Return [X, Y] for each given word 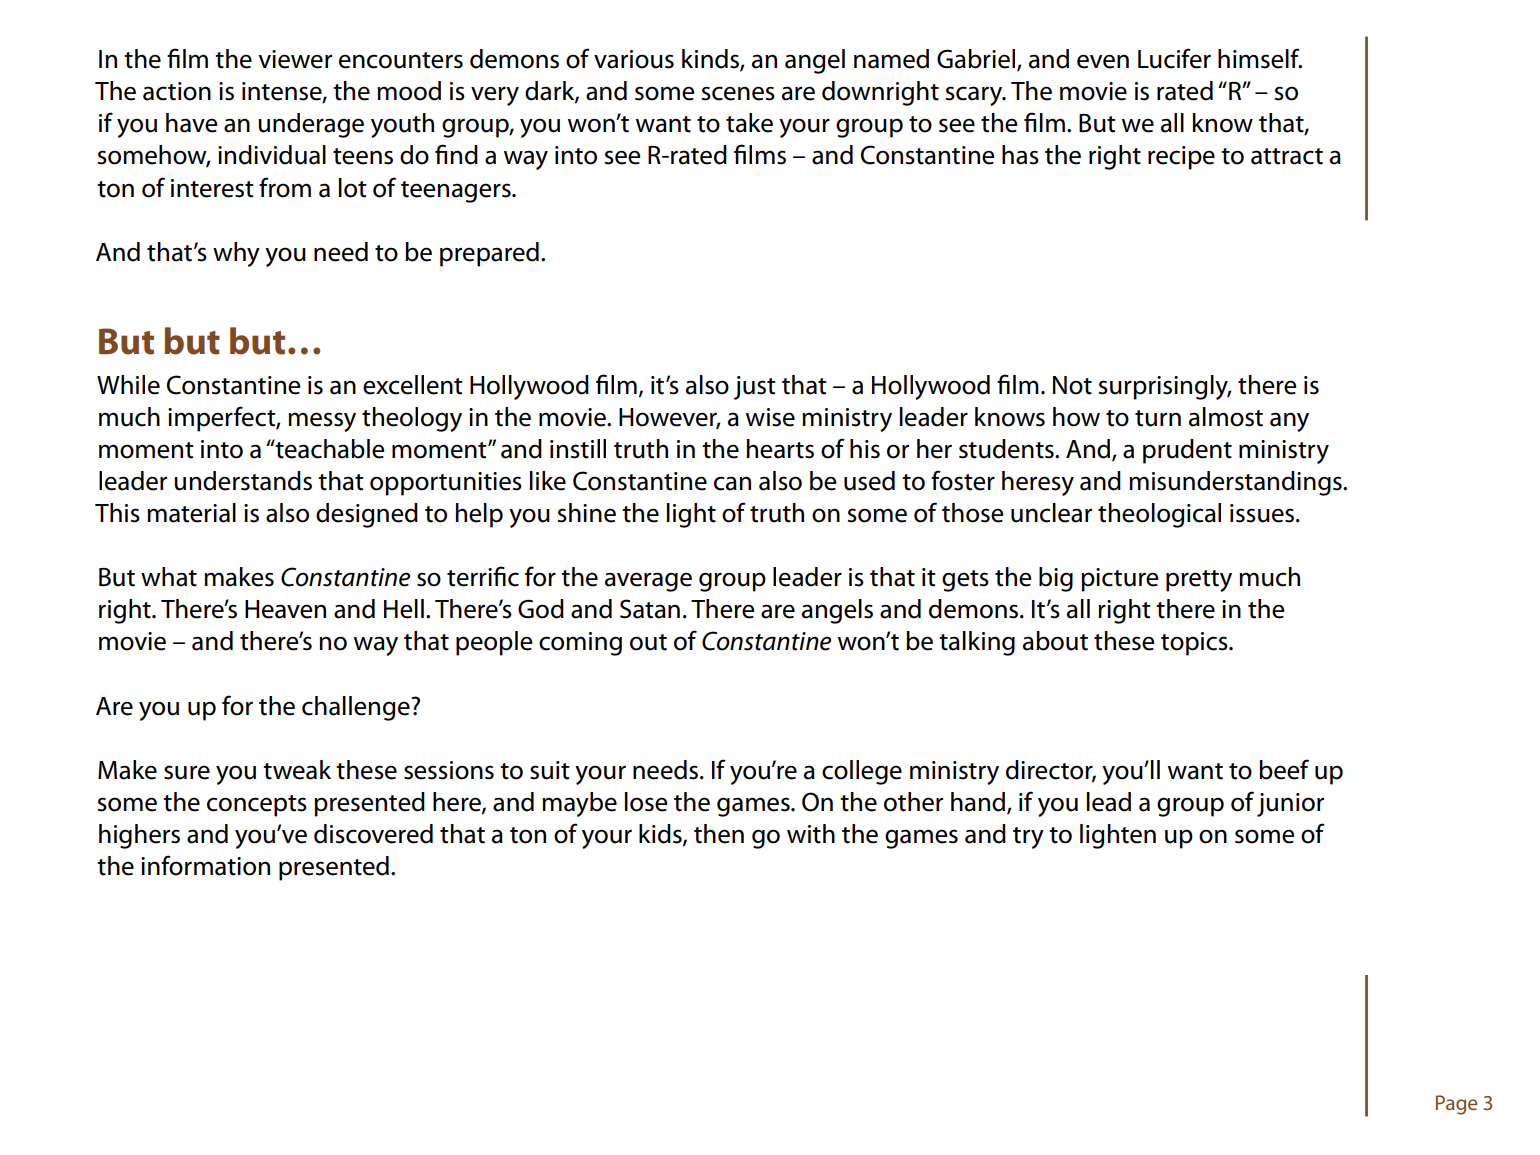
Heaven [285, 609]
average [648, 582]
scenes [738, 93]
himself [1260, 58]
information [205, 865]
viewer [295, 59]
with [811, 834]
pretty [1199, 581]
